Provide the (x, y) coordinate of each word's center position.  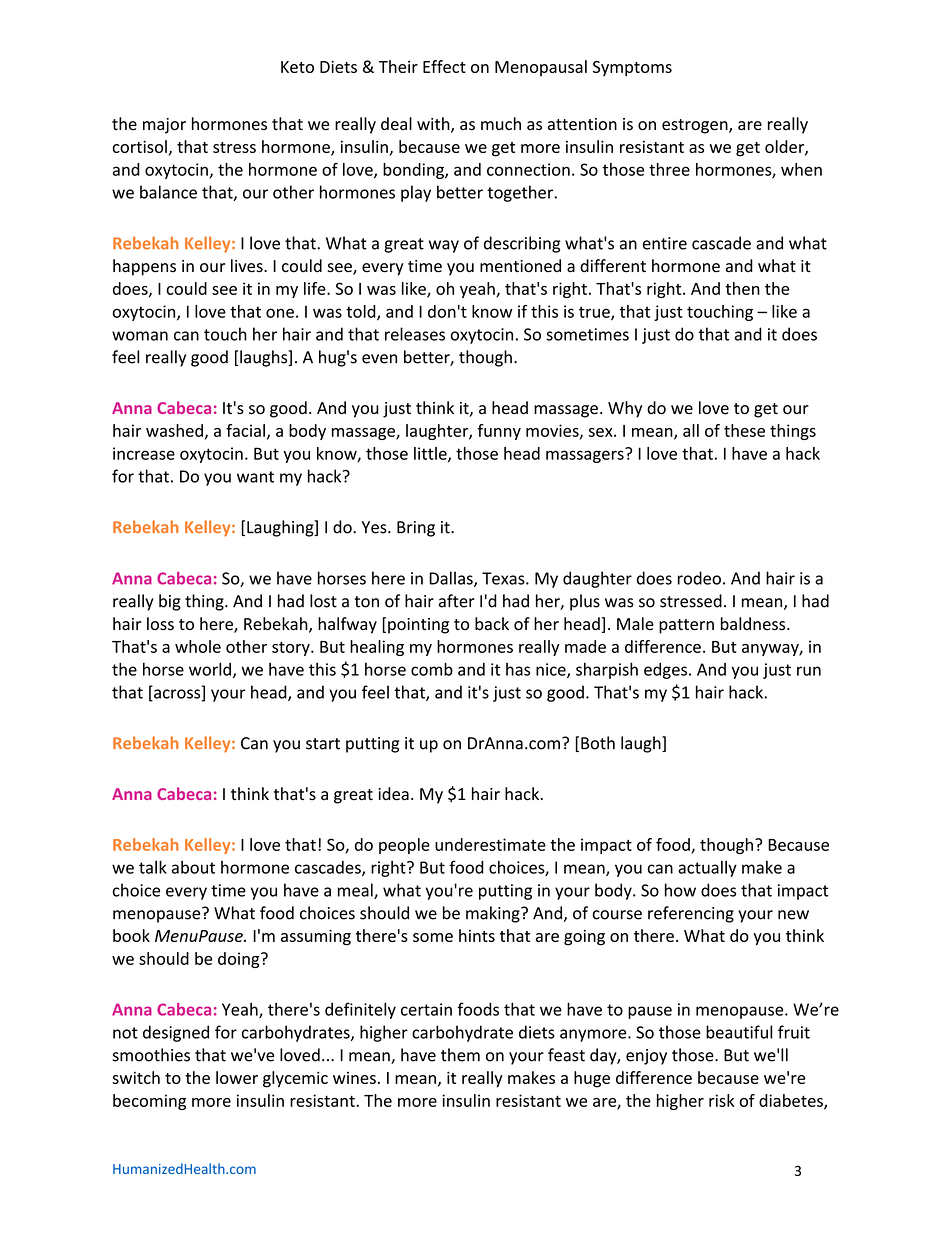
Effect (444, 66)
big (170, 602)
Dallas (452, 579)
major (164, 126)
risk (722, 1100)
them (460, 1055)
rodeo (699, 578)
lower (237, 1077)
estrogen (696, 126)
